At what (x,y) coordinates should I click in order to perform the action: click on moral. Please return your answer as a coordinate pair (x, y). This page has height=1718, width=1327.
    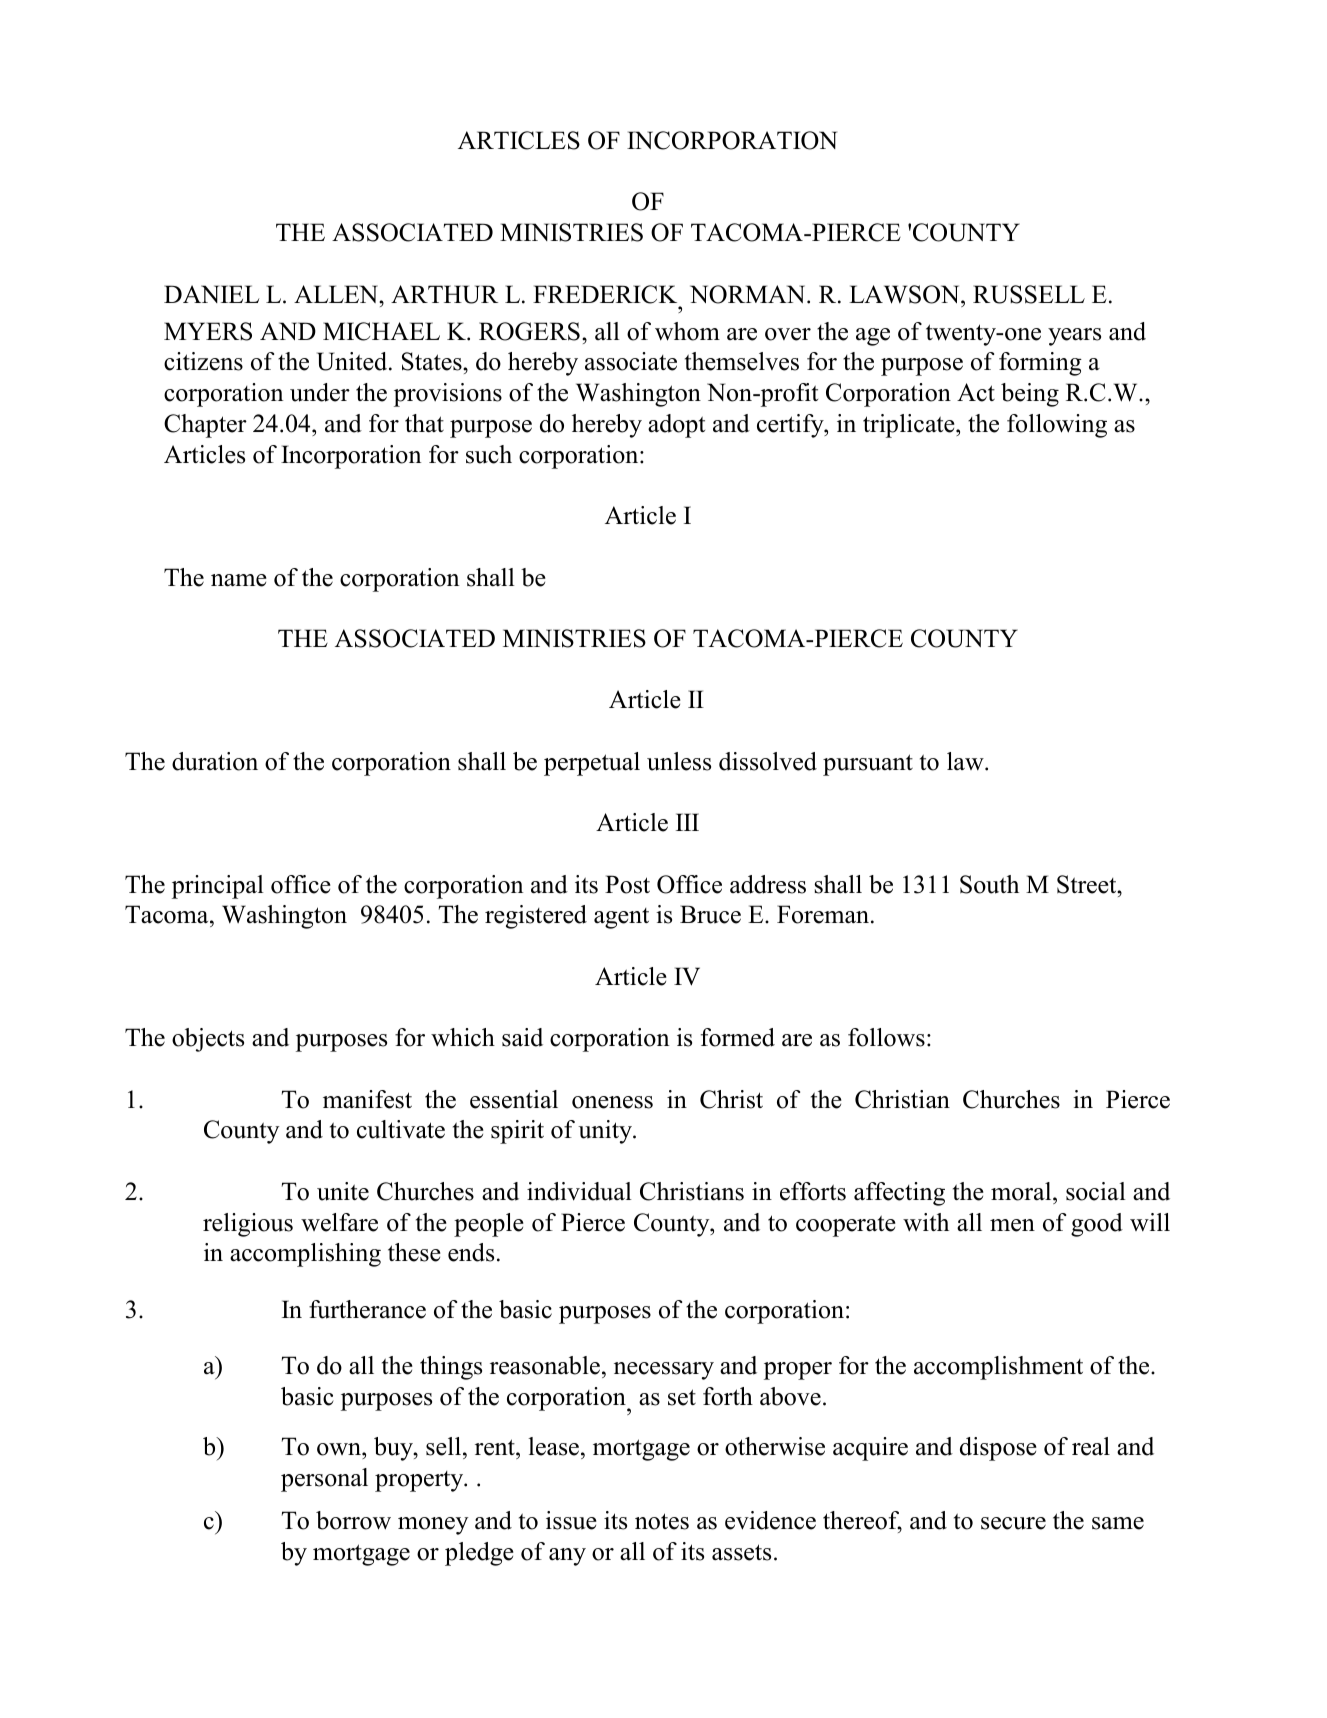
    Looking at the image, I should click on (1022, 1191).
